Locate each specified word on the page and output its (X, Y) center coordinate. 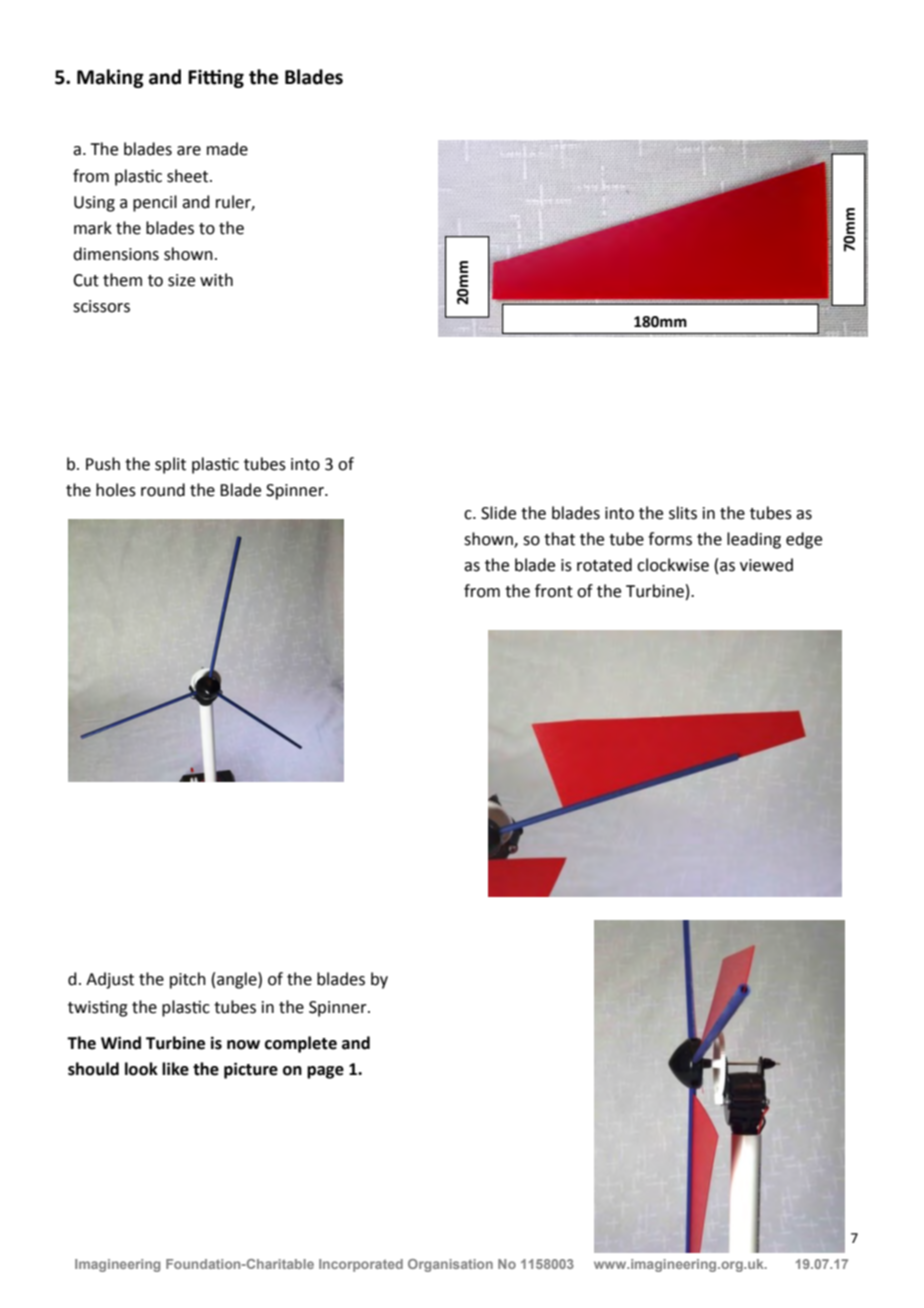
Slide (498, 513)
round (163, 490)
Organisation (450, 1265)
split (170, 465)
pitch (188, 980)
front (554, 591)
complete (301, 1044)
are (189, 151)
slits (683, 513)
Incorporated (361, 1265)
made (227, 149)
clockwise (673, 565)
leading (754, 540)
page (325, 1072)
